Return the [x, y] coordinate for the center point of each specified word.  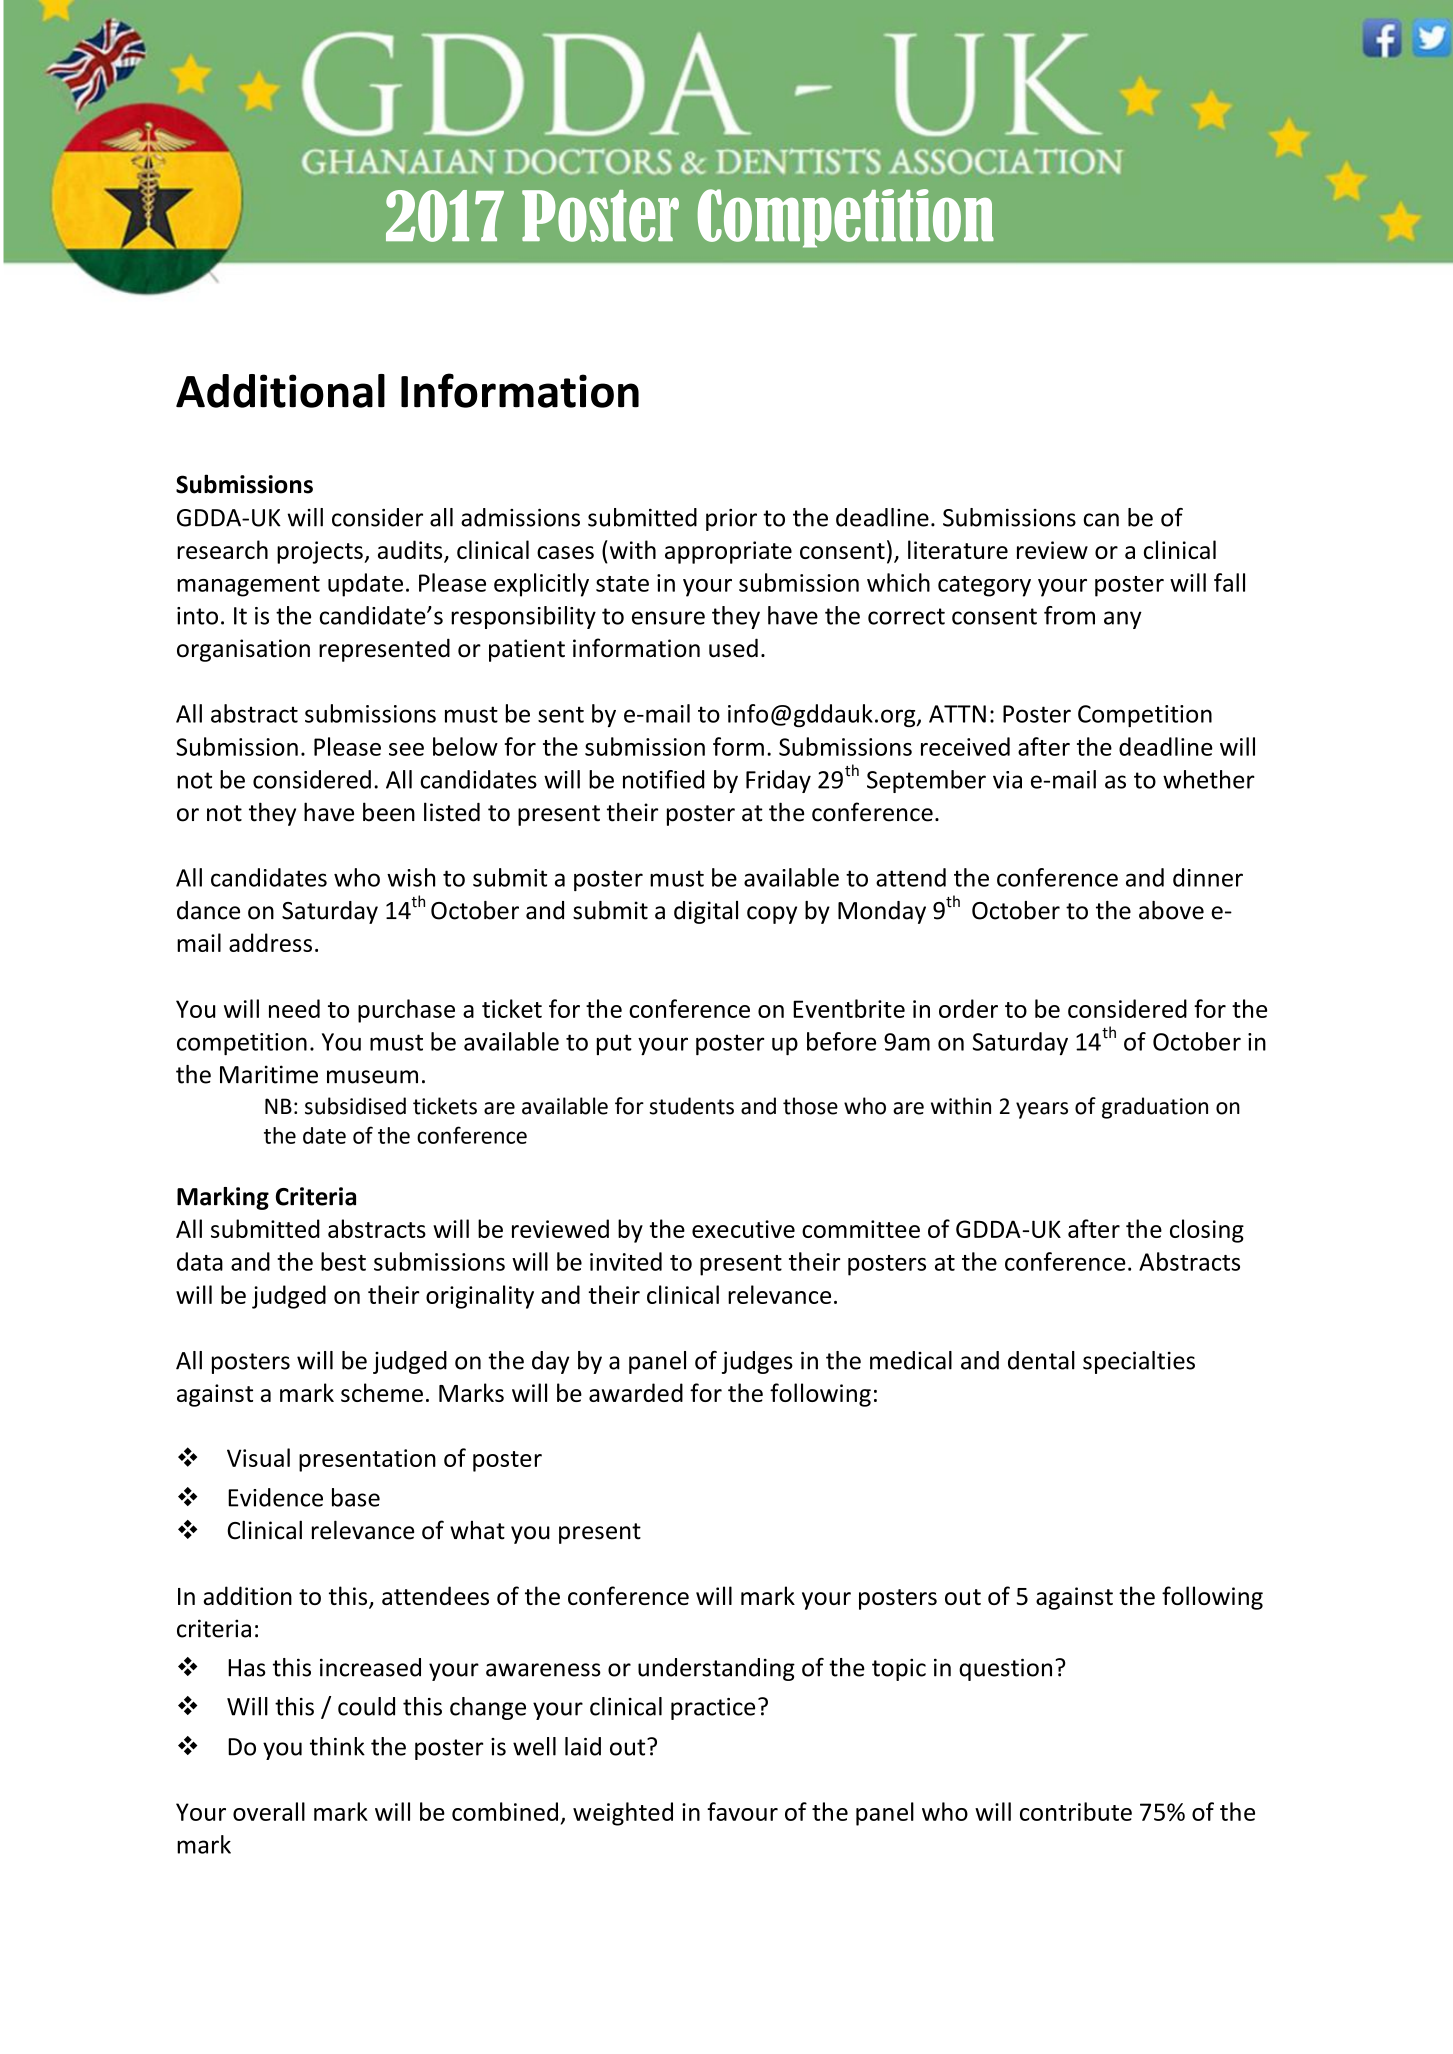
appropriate [728, 552]
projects [321, 552]
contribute [1076, 1811]
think [337, 1746]
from [1069, 615]
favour [742, 1811]
